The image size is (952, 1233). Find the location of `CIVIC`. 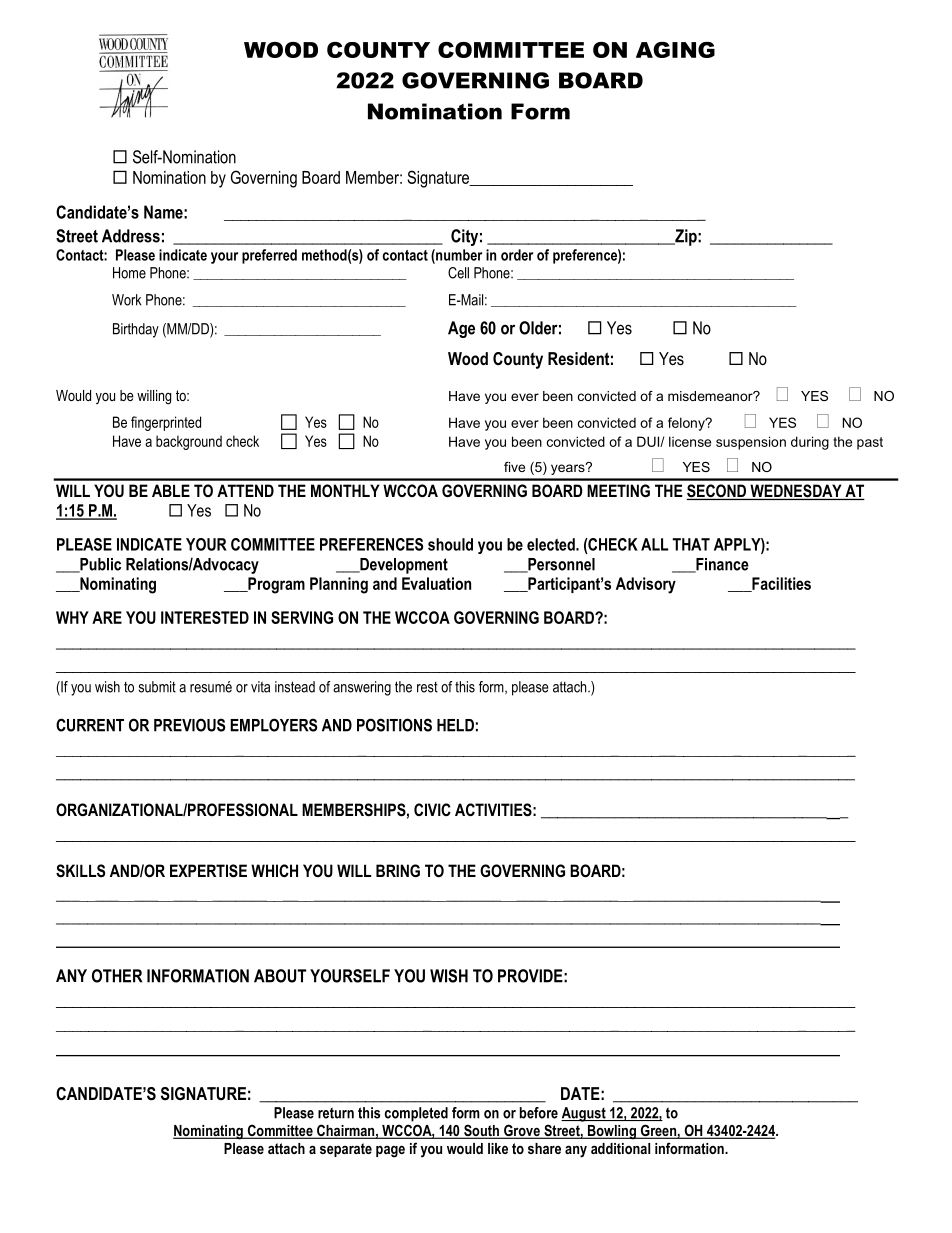

CIVIC is located at coordinates (432, 809).
